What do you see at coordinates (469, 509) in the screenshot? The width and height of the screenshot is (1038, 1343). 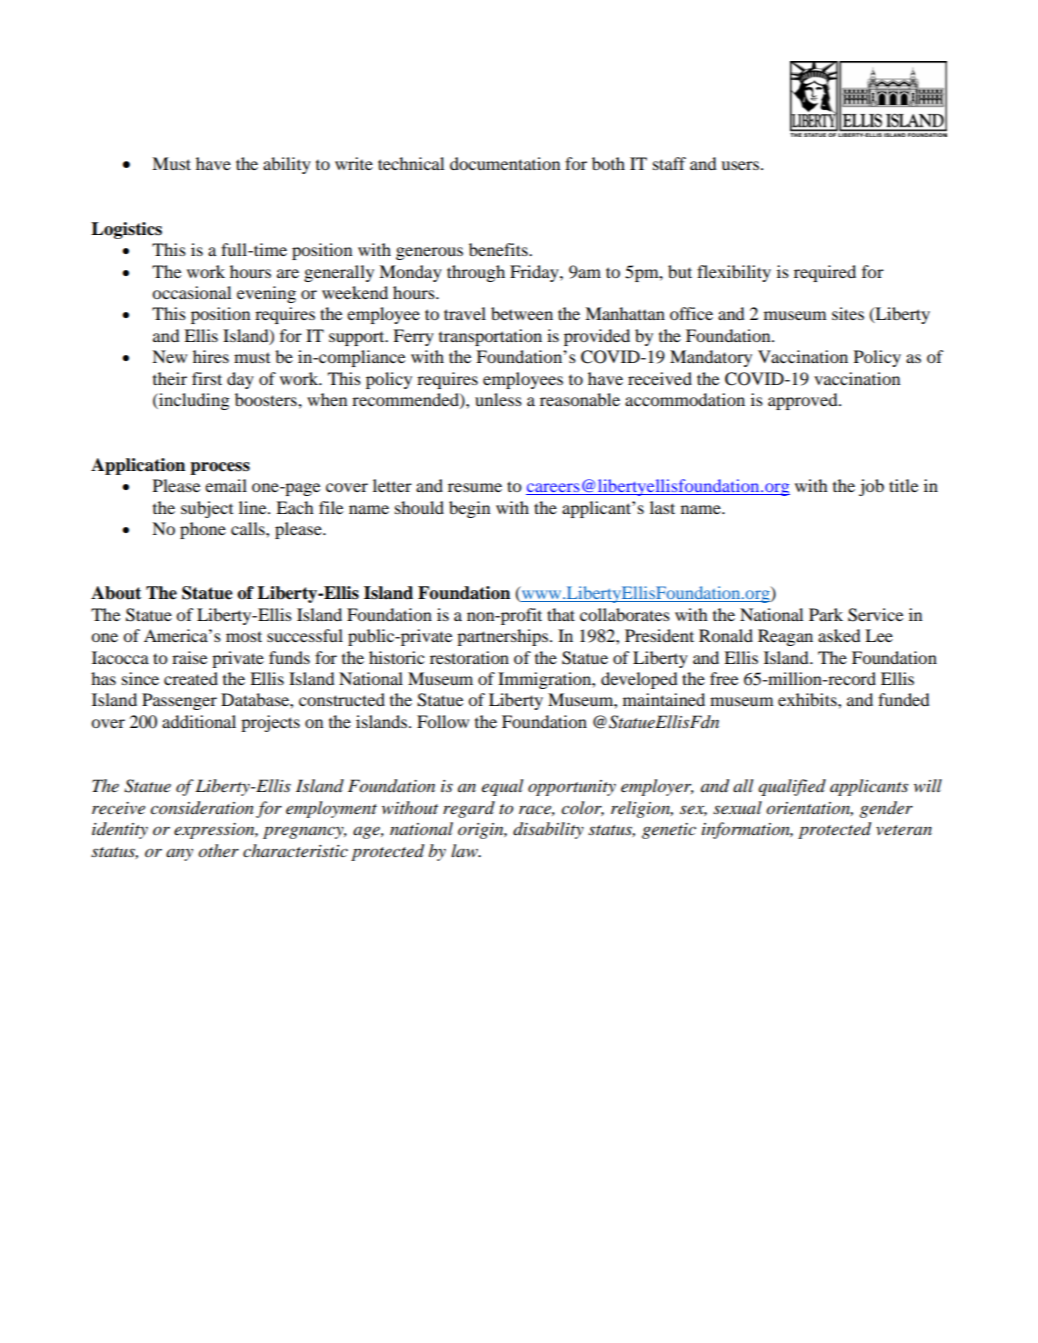 I see `begin` at bounding box center [469, 509].
